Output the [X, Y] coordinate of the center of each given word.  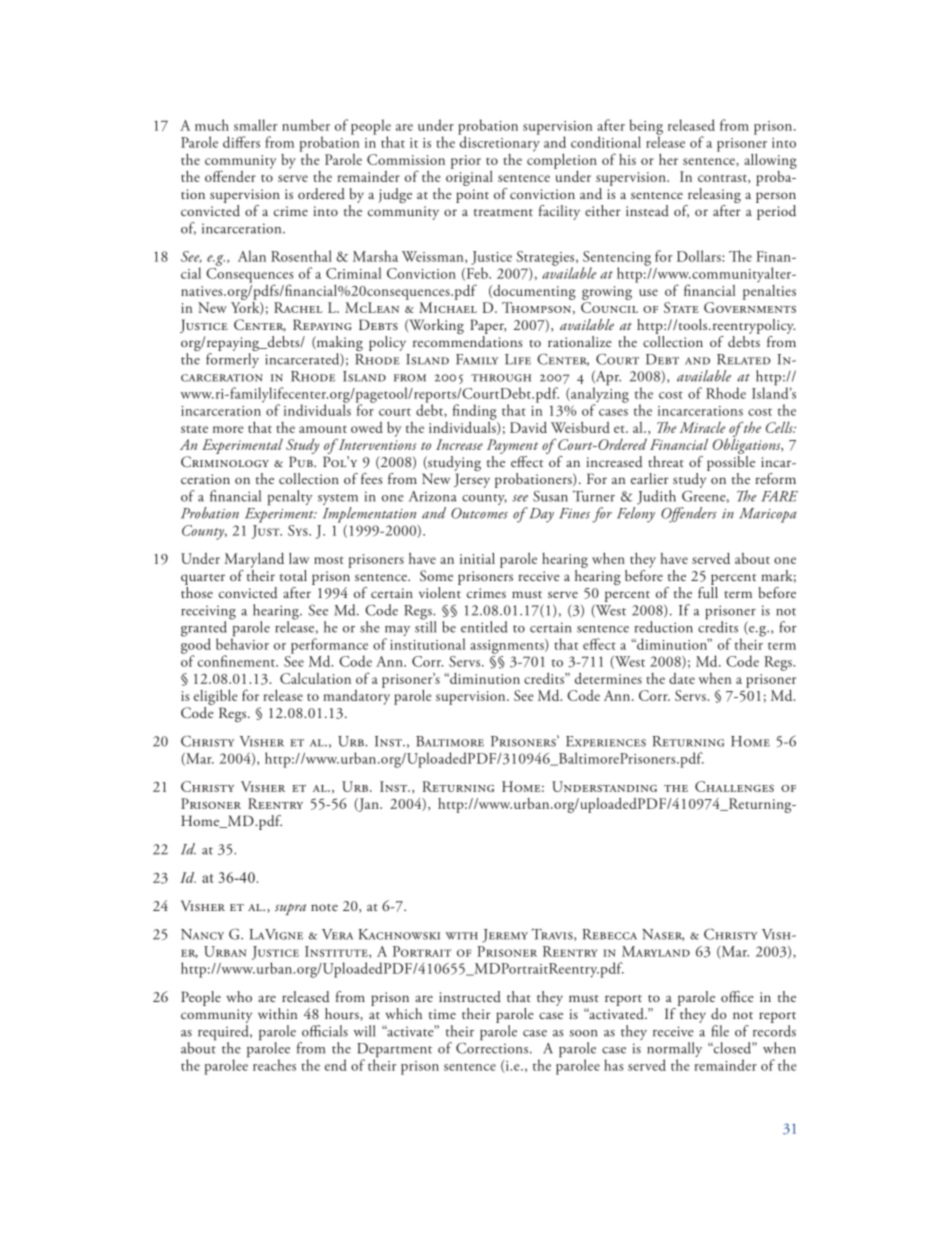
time [442, 1014]
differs [241, 142]
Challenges [734, 786]
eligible [216, 697]
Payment [512, 446]
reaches [274, 1065]
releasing [713, 197]
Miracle [703, 427]
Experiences [606, 741]
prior [466, 162]
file [720, 1031]
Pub [302, 461]
